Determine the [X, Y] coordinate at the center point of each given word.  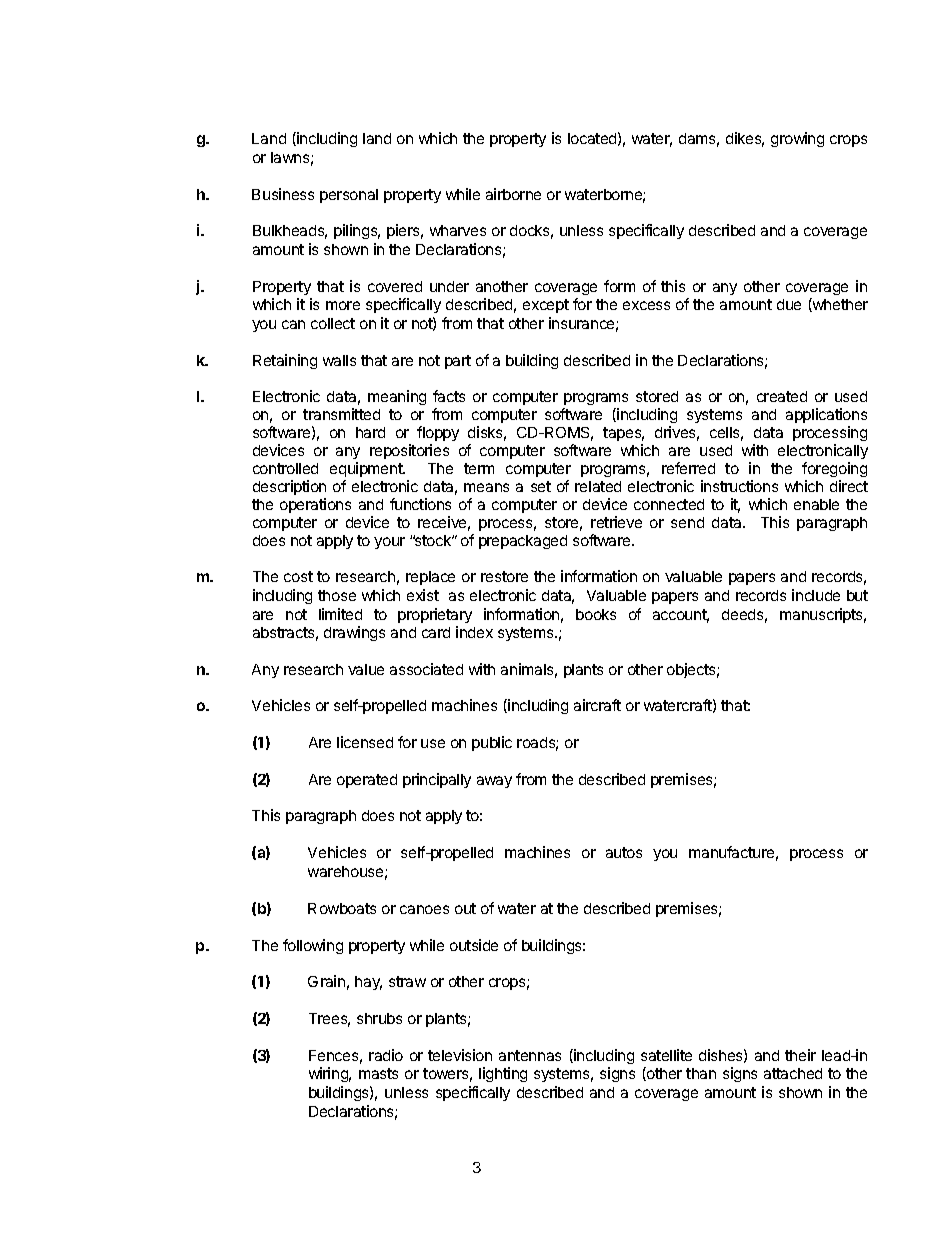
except [546, 306]
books [596, 614]
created [782, 396]
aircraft [597, 705]
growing [797, 139]
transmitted [341, 414]
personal [349, 196]
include [816, 595]
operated [367, 781]
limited [340, 614]
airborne [513, 194]
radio [386, 1055]
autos [624, 852]
